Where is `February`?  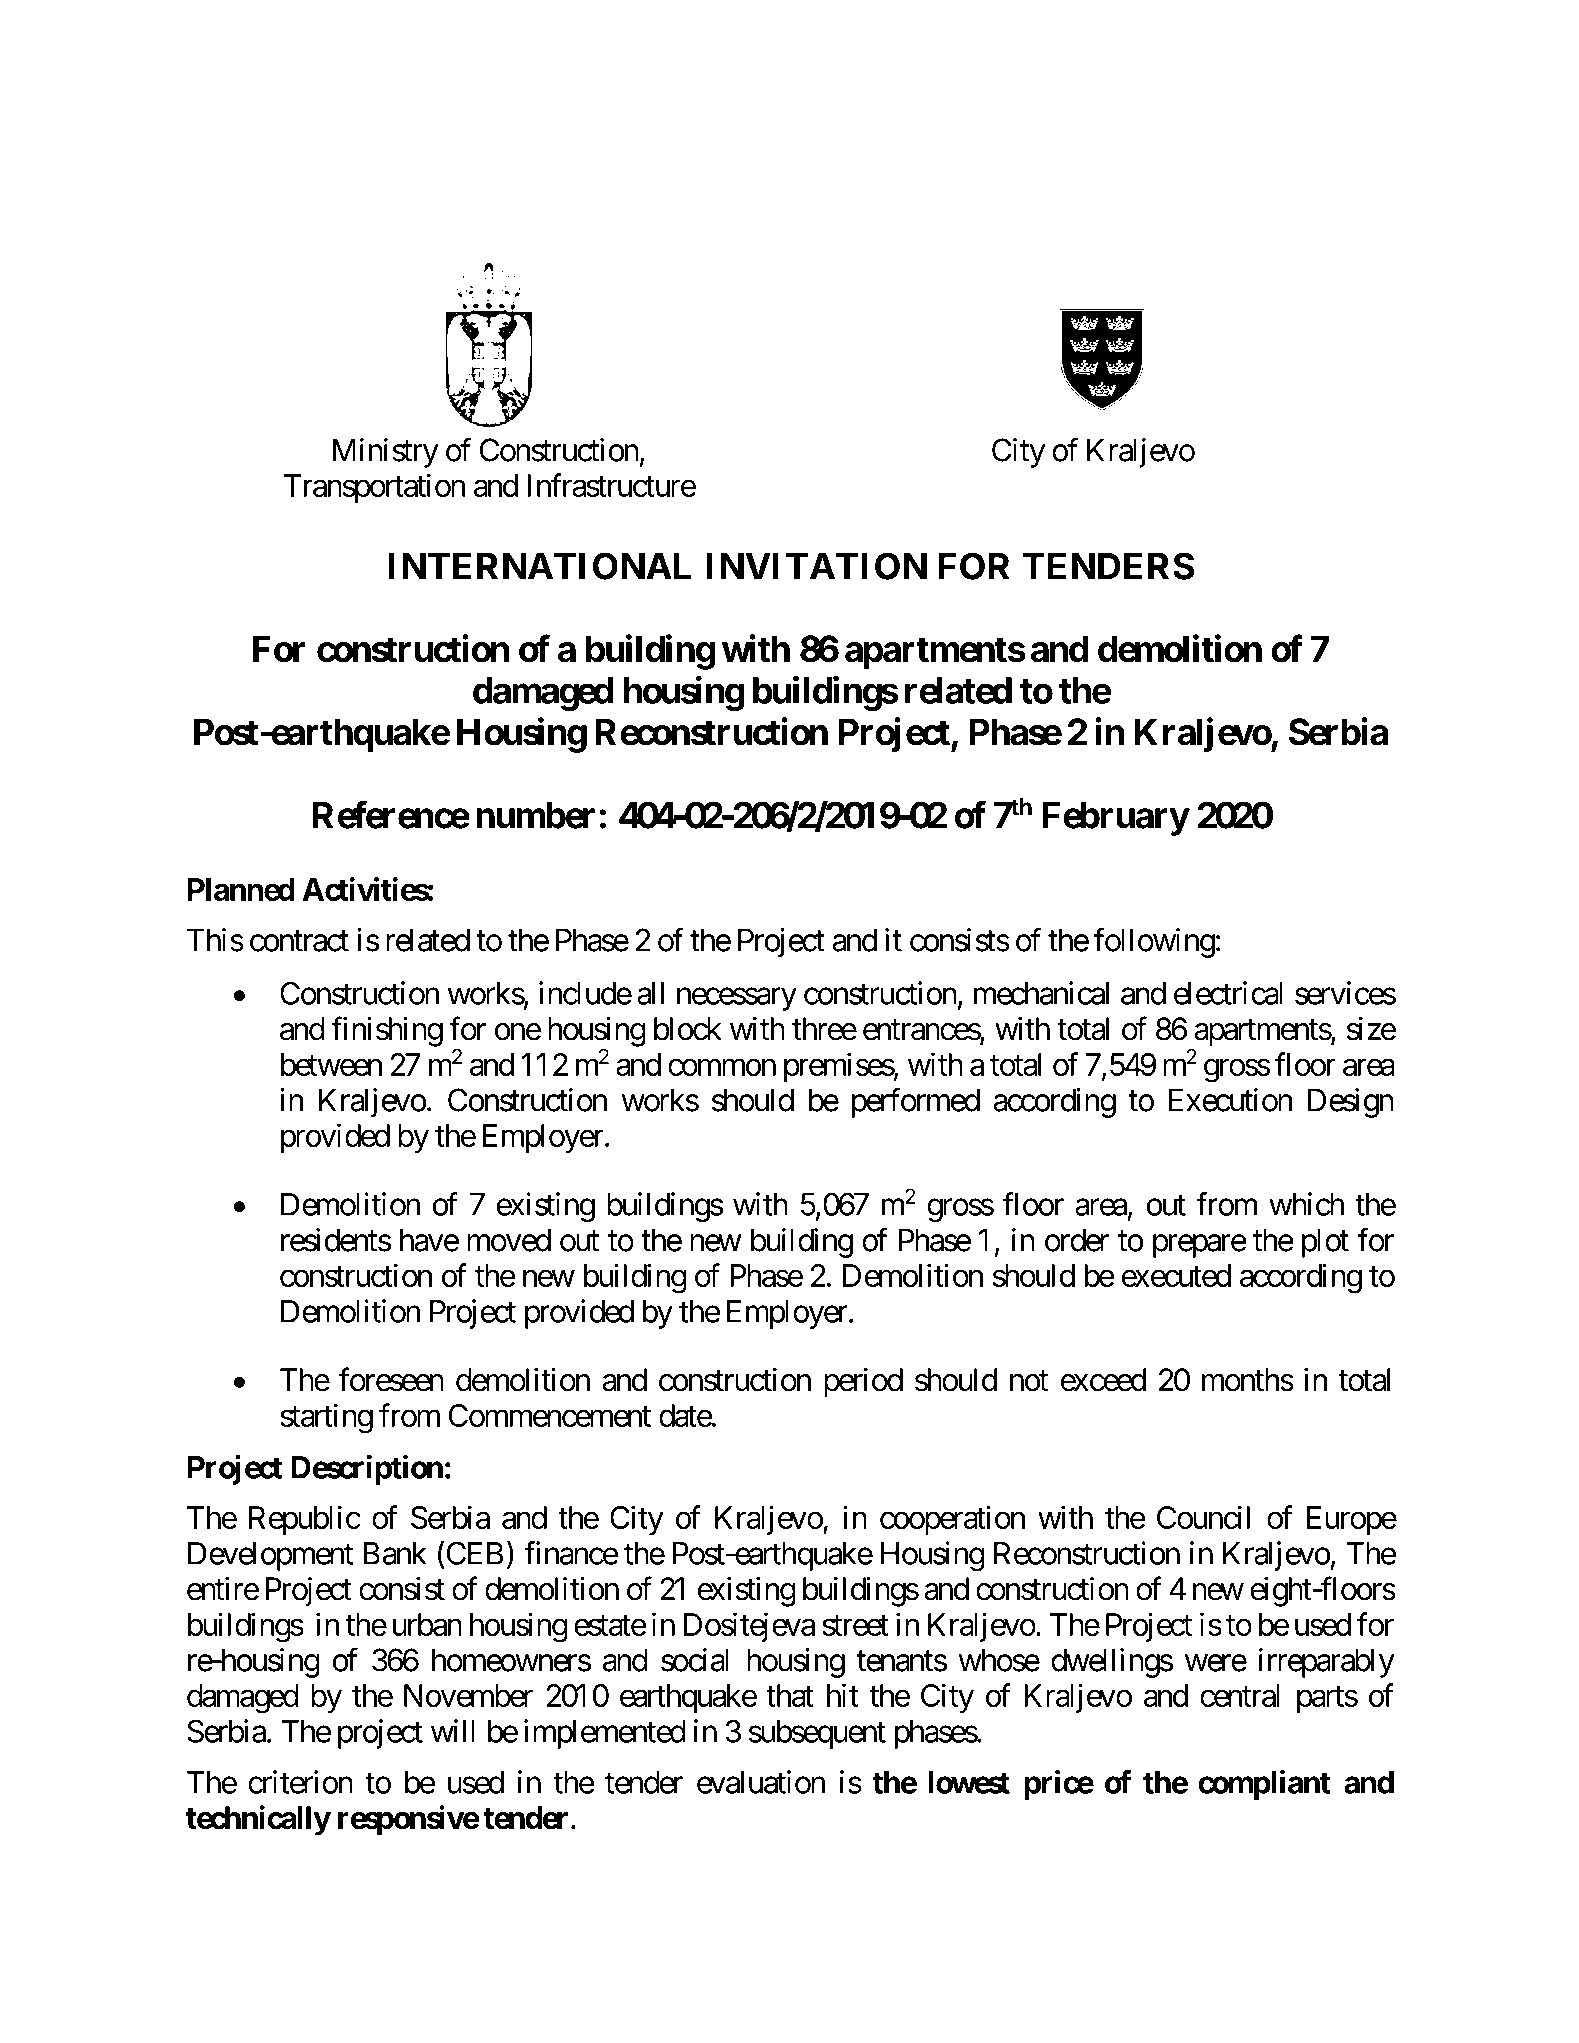
February is located at coordinates (1115, 819).
